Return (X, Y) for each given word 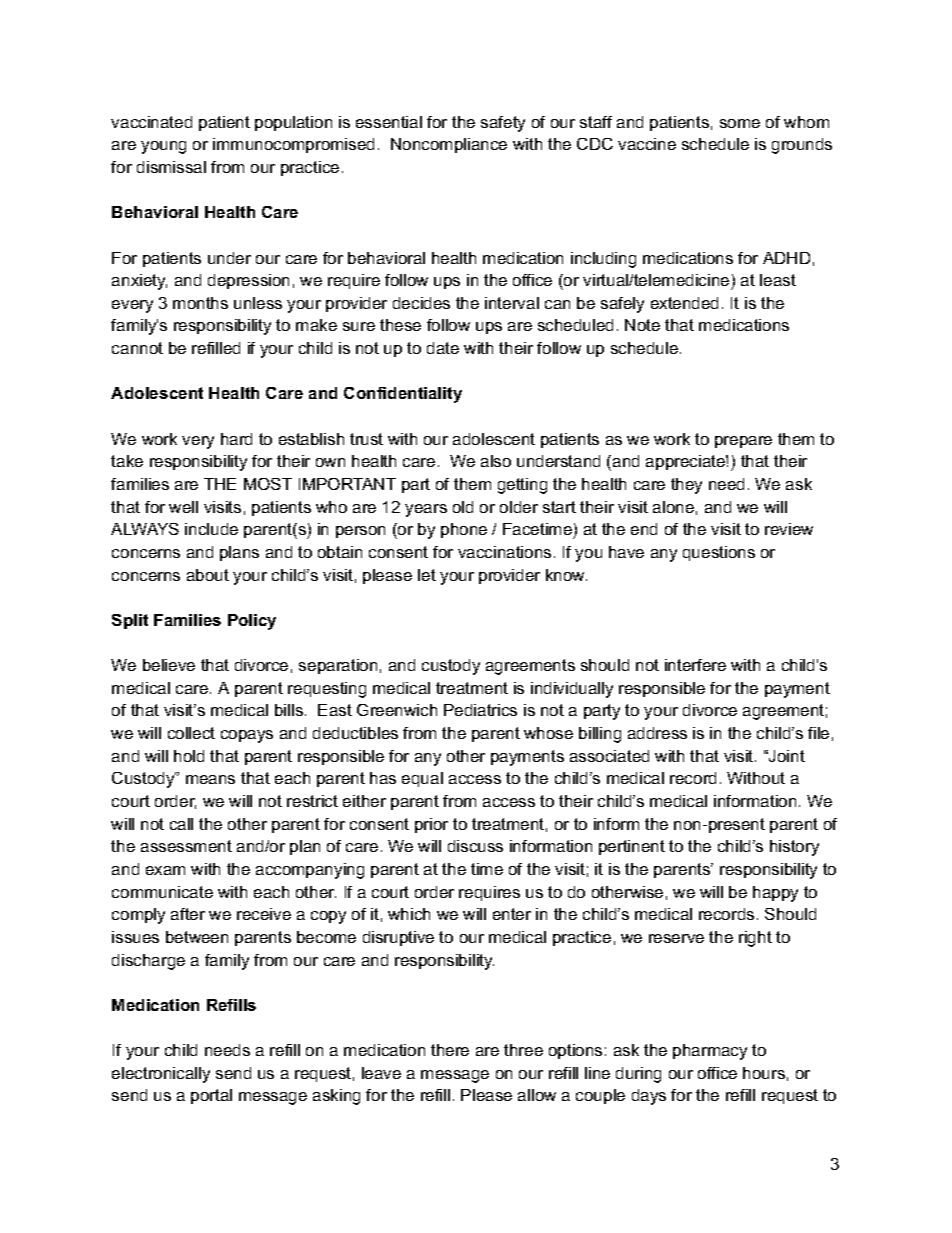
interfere (695, 665)
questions (719, 553)
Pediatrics (480, 710)
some (740, 123)
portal (211, 1096)
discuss (475, 846)
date (443, 348)
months (200, 303)
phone (464, 530)
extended (684, 303)
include (211, 529)
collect (191, 733)
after (188, 914)
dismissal (171, 167)
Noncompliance (449, 145)
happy (775, 894)
